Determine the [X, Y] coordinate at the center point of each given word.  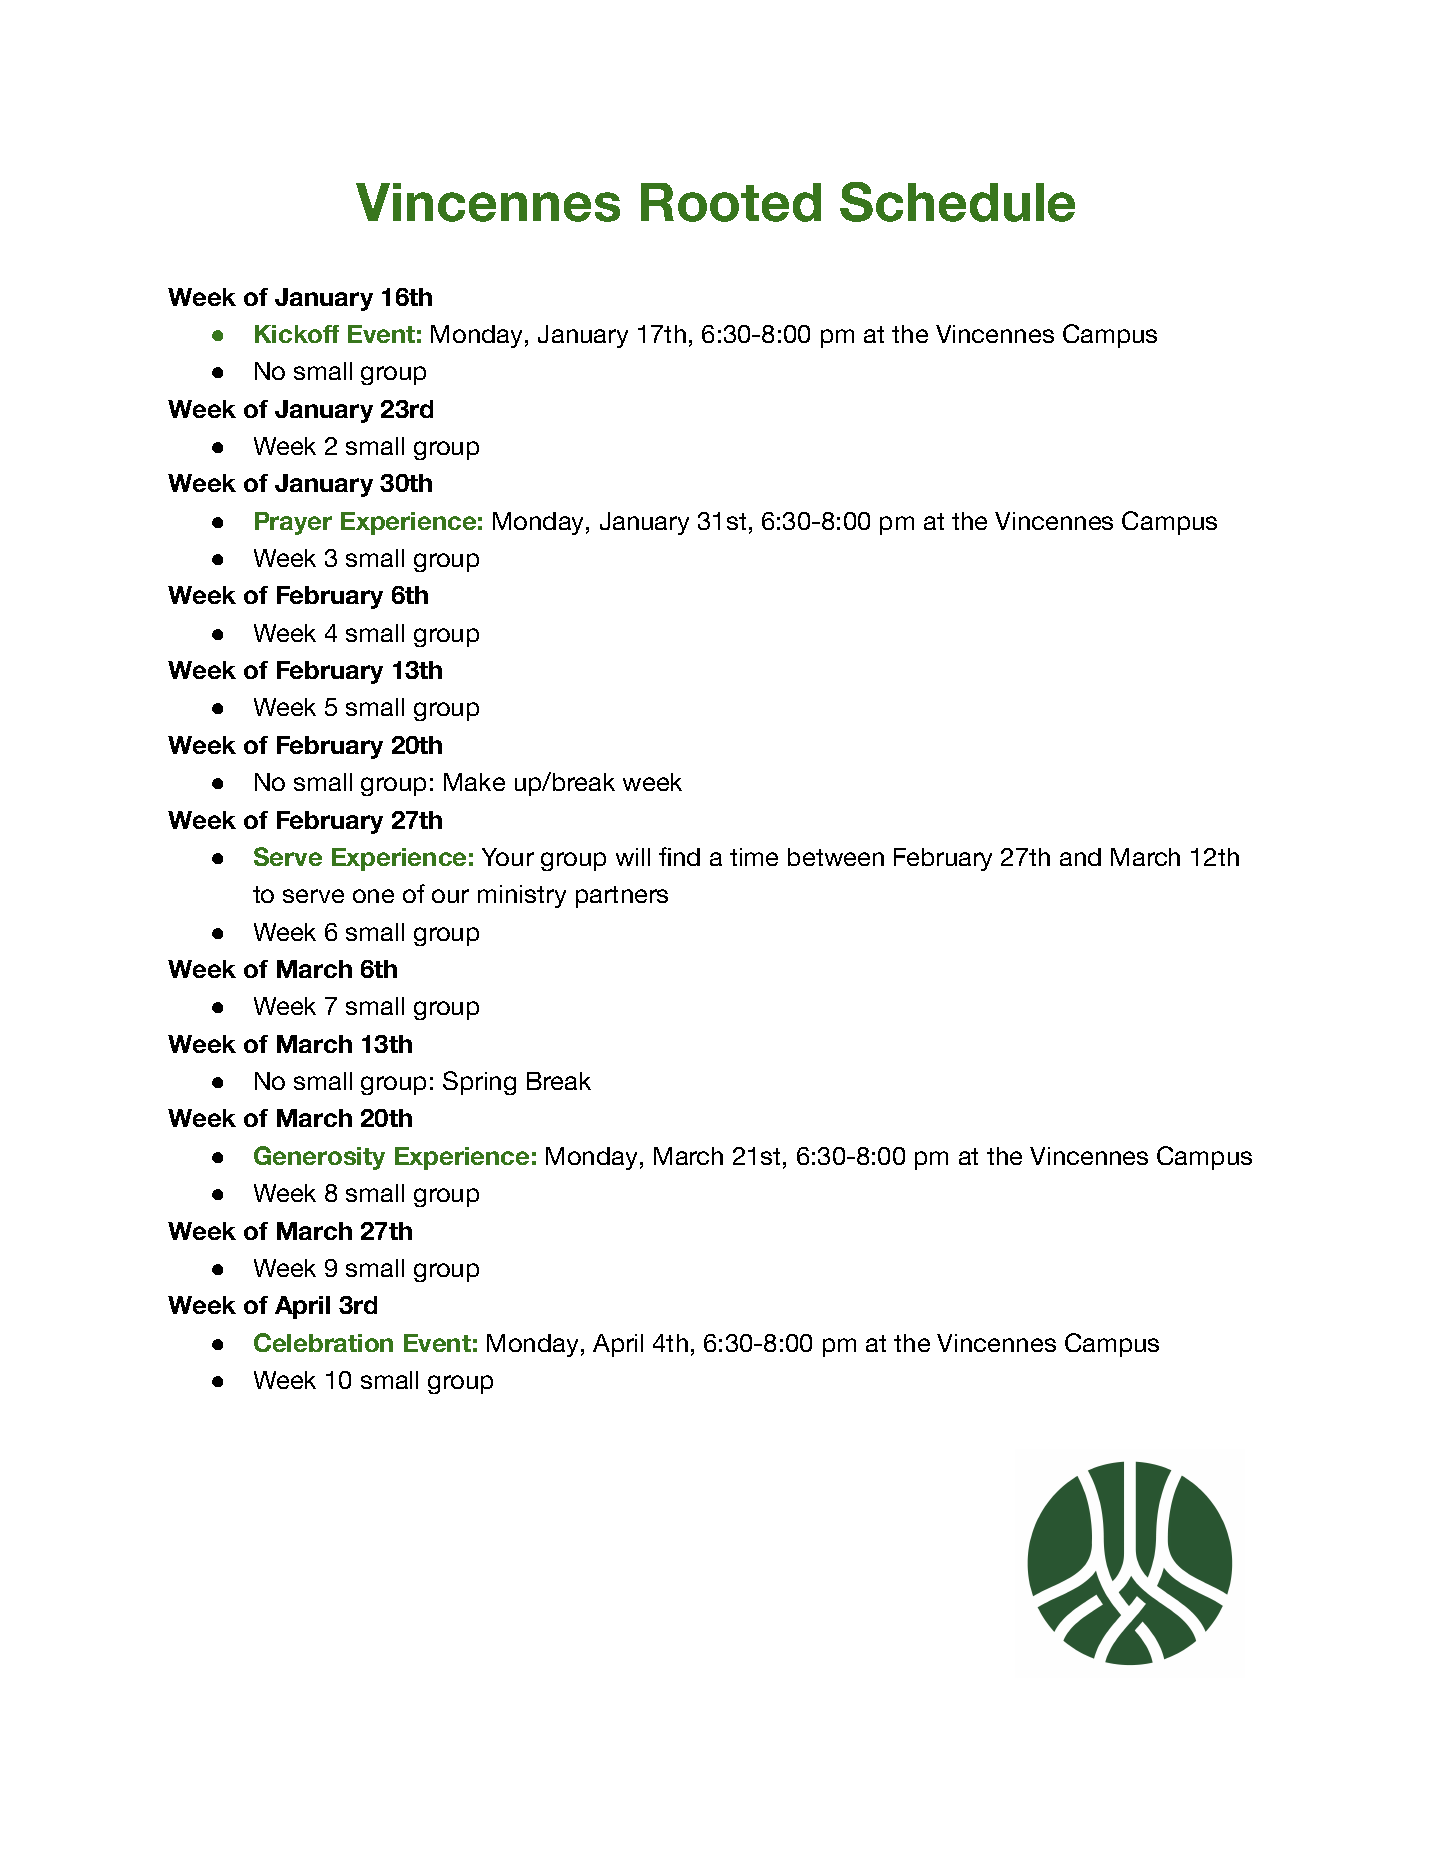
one [373, 896]
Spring [479, 1083]
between [836, 857]
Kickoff [297, 334]
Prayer [293, 523]
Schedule [957, 202]
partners [622, 897]
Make [474, 782]
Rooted [731, 202]
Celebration [323, 1342]
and [1080, 857]
